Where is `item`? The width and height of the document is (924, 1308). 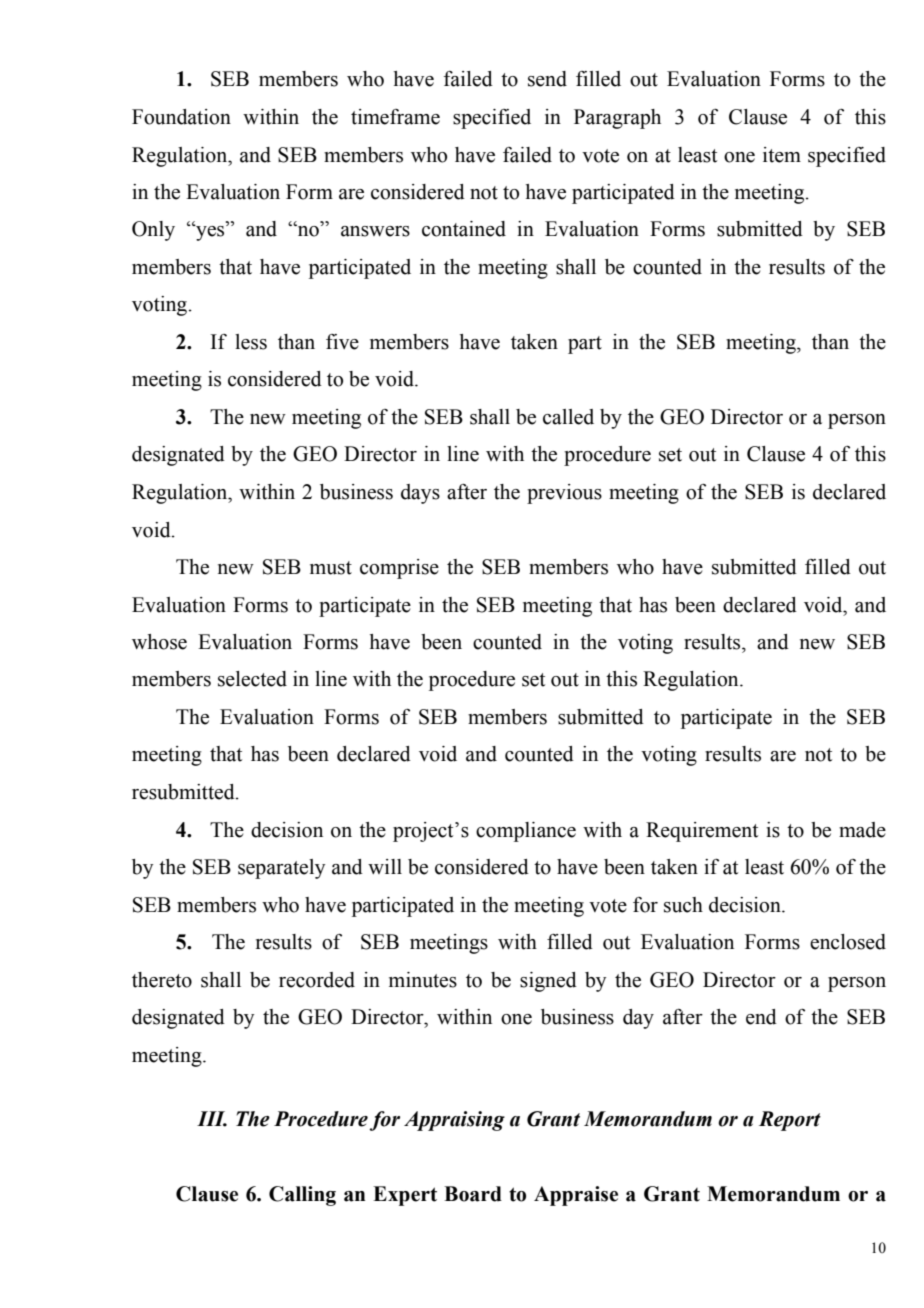
item is located at coordinates (782, 155).
